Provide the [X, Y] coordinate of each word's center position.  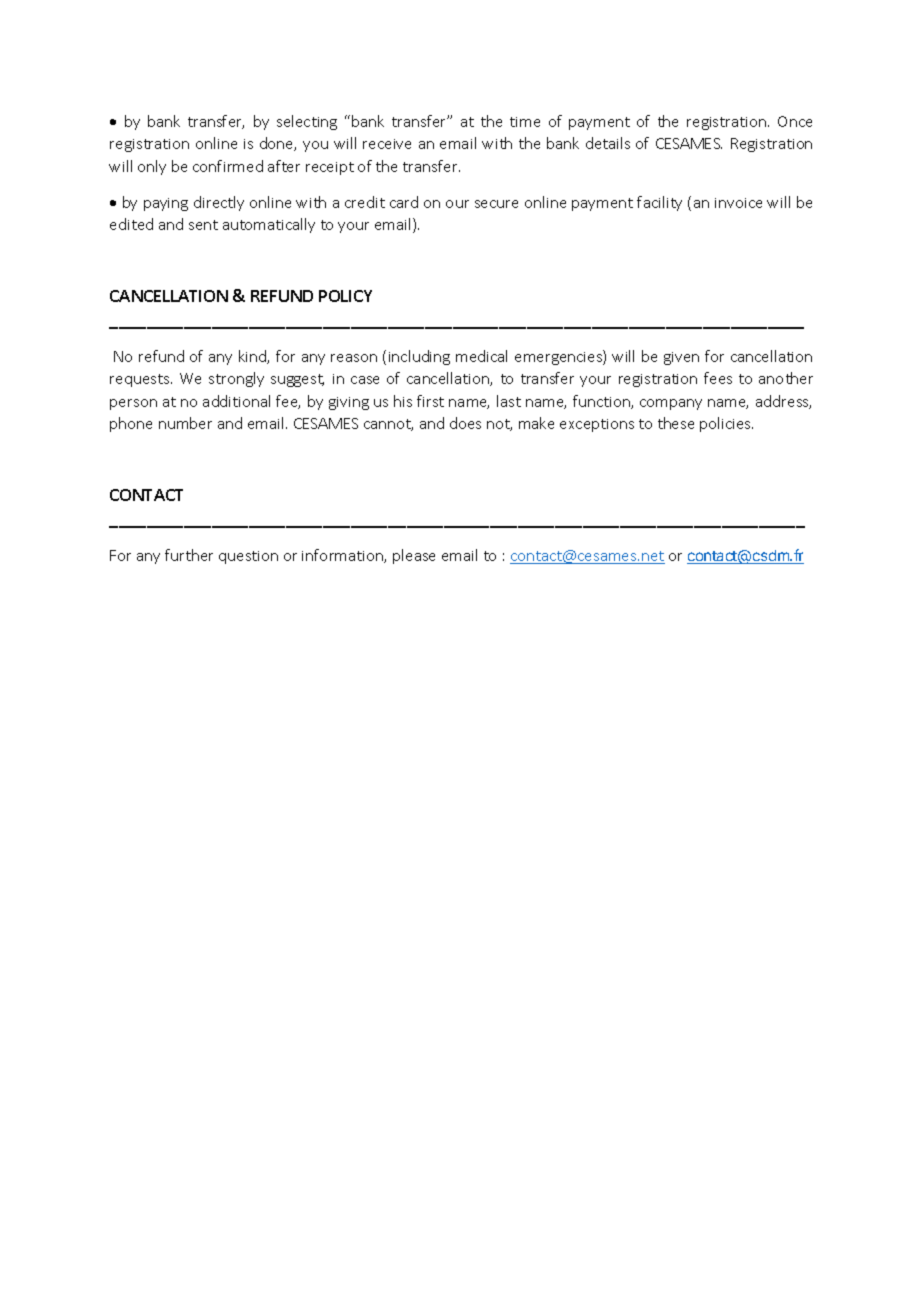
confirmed [228, 166]
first [430, 401]
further [189, 555]
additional [236, 401]
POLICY [345, 296]
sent [203, 225]
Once [795, 121]
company [671, 404]
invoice [738, 203]
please [414, 556]
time [525, 122]
